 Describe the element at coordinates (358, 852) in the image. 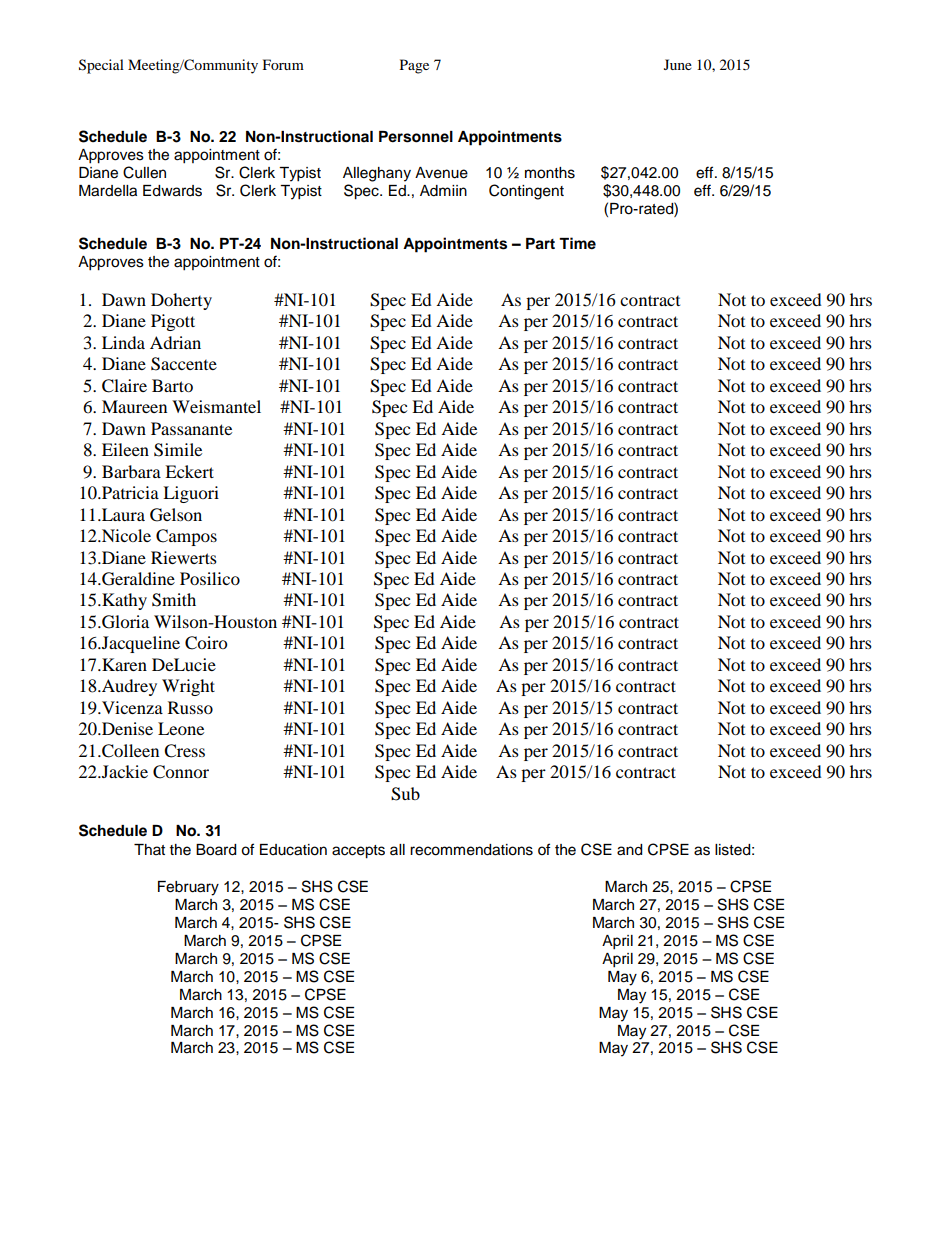

I see `accepts` at that location.
